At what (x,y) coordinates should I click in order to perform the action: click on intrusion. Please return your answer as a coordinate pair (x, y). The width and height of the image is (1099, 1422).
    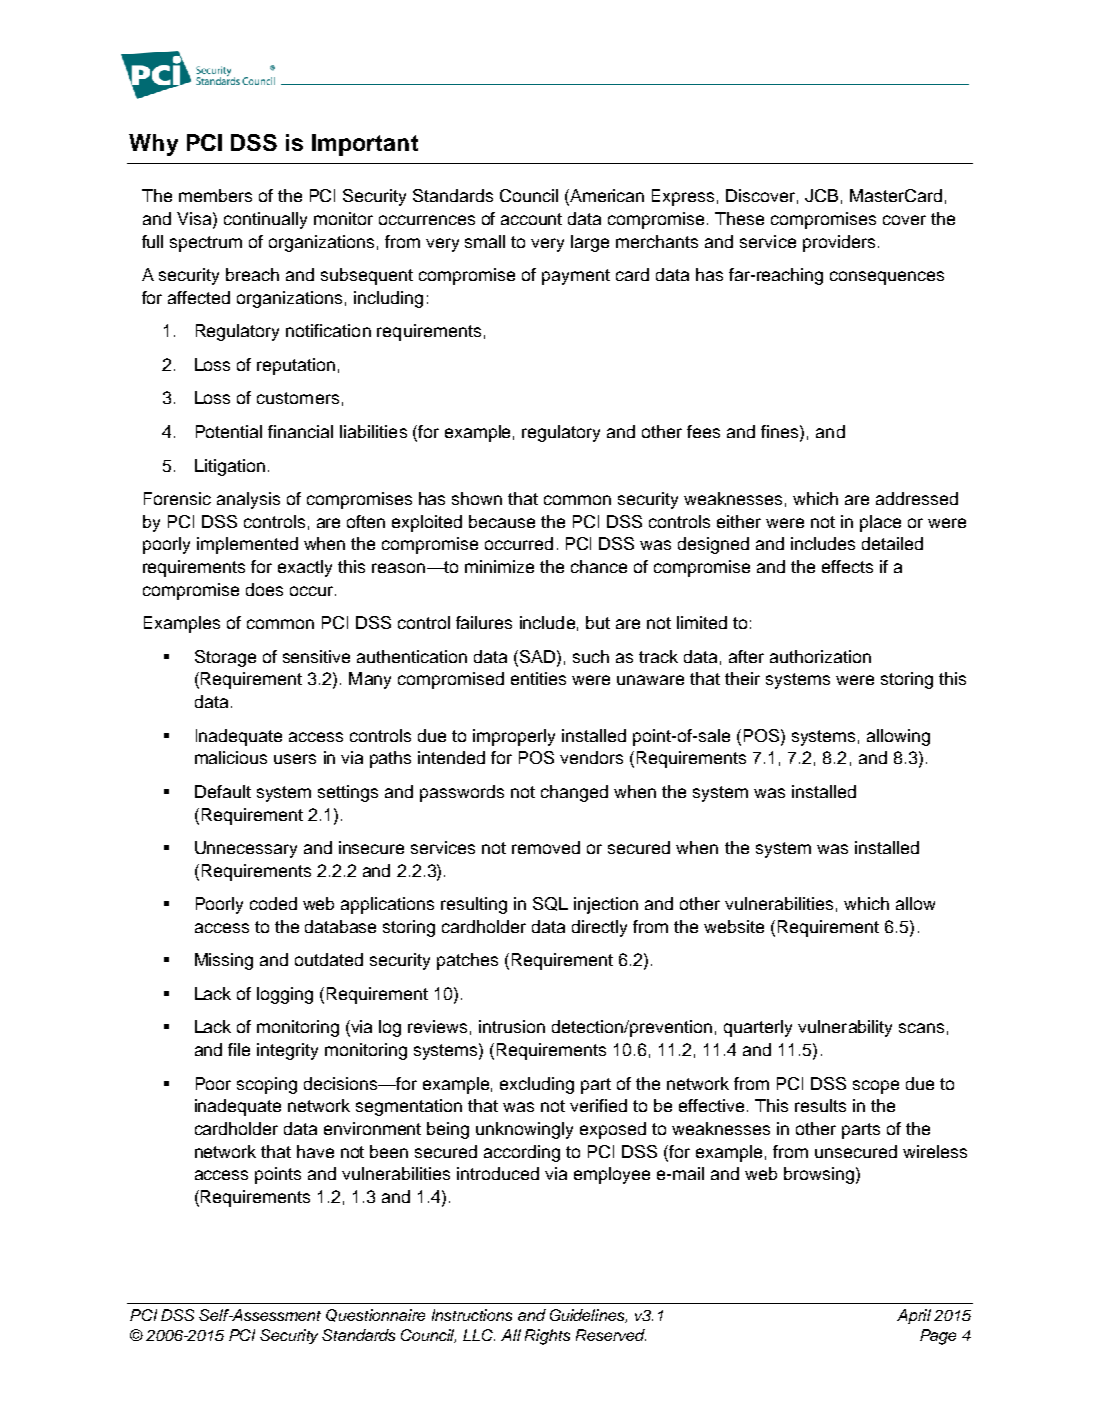
    Looking at the image, I should click on (512, 1026).
